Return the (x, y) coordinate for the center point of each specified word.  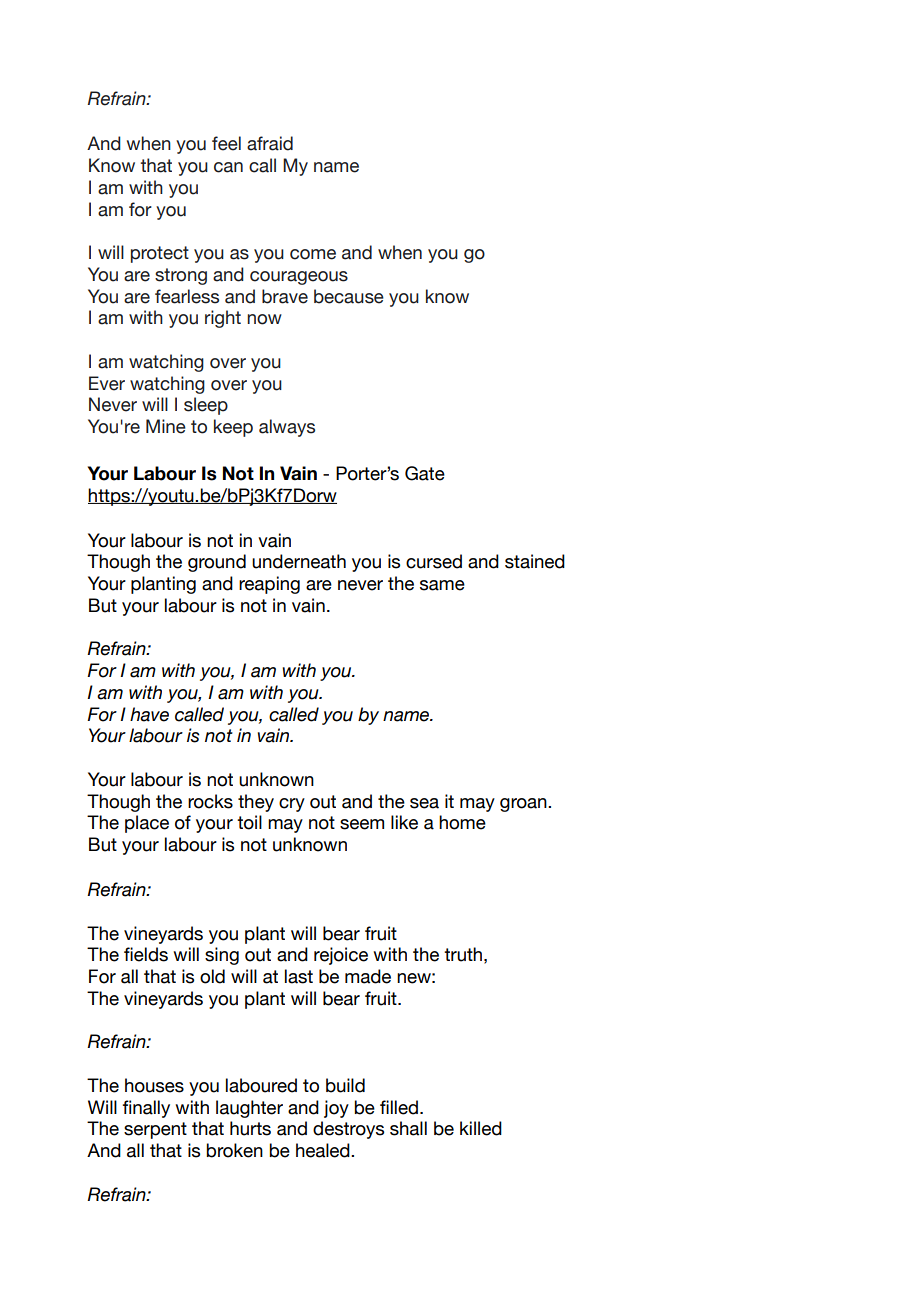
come (313, 254)
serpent (155, 1130)
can (228, 167)
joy (336, 1109)
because (349, 296)
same (442, 585)
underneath (299, 561)
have (149, 714)
